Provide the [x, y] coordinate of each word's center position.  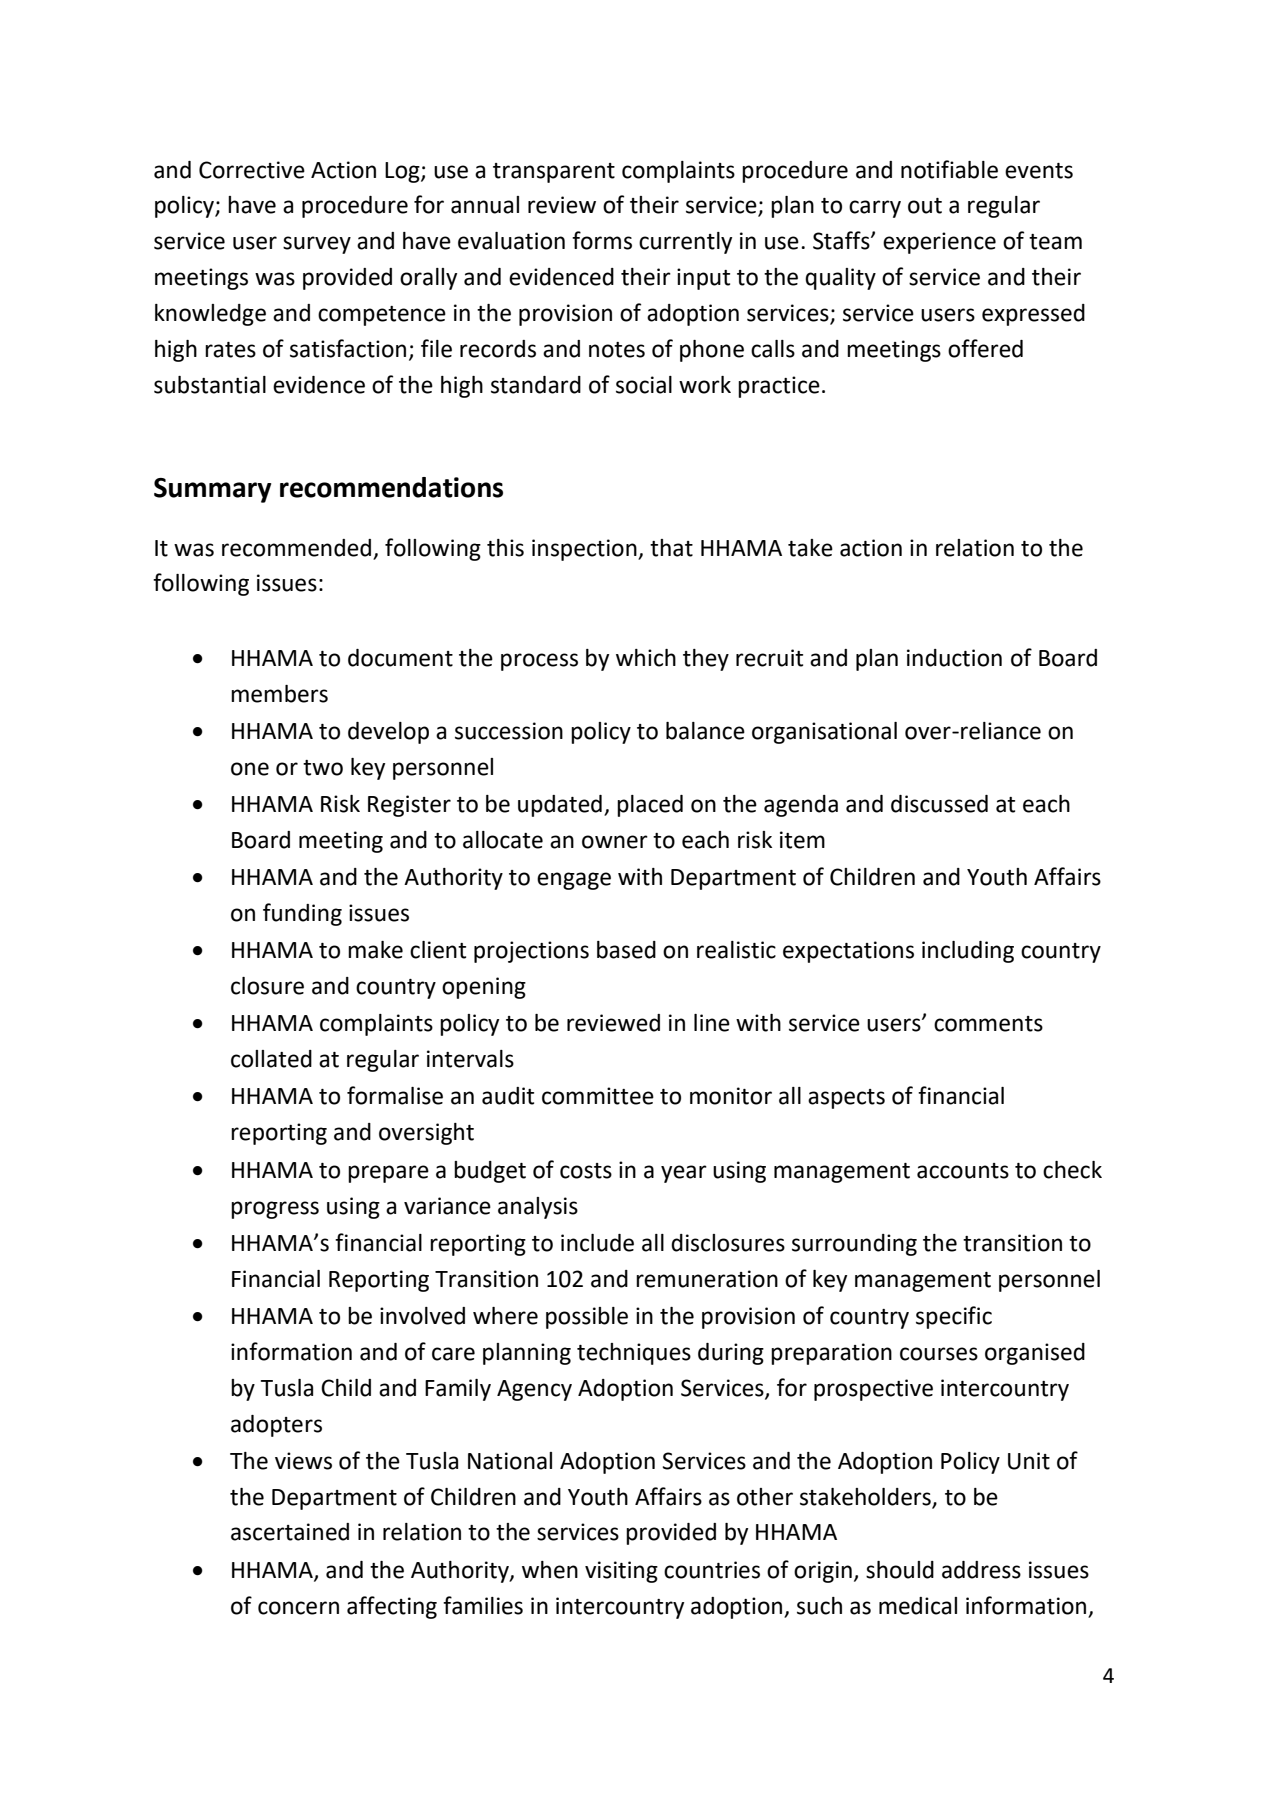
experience [939, 243]
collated [271, 1059]
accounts [963, 1171]
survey [317, 245]
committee [598, 1096]
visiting [621, 1572]
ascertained [290, 1532]
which [646, 658]
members [279, 694]
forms [602, 240]
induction [954, 658]
